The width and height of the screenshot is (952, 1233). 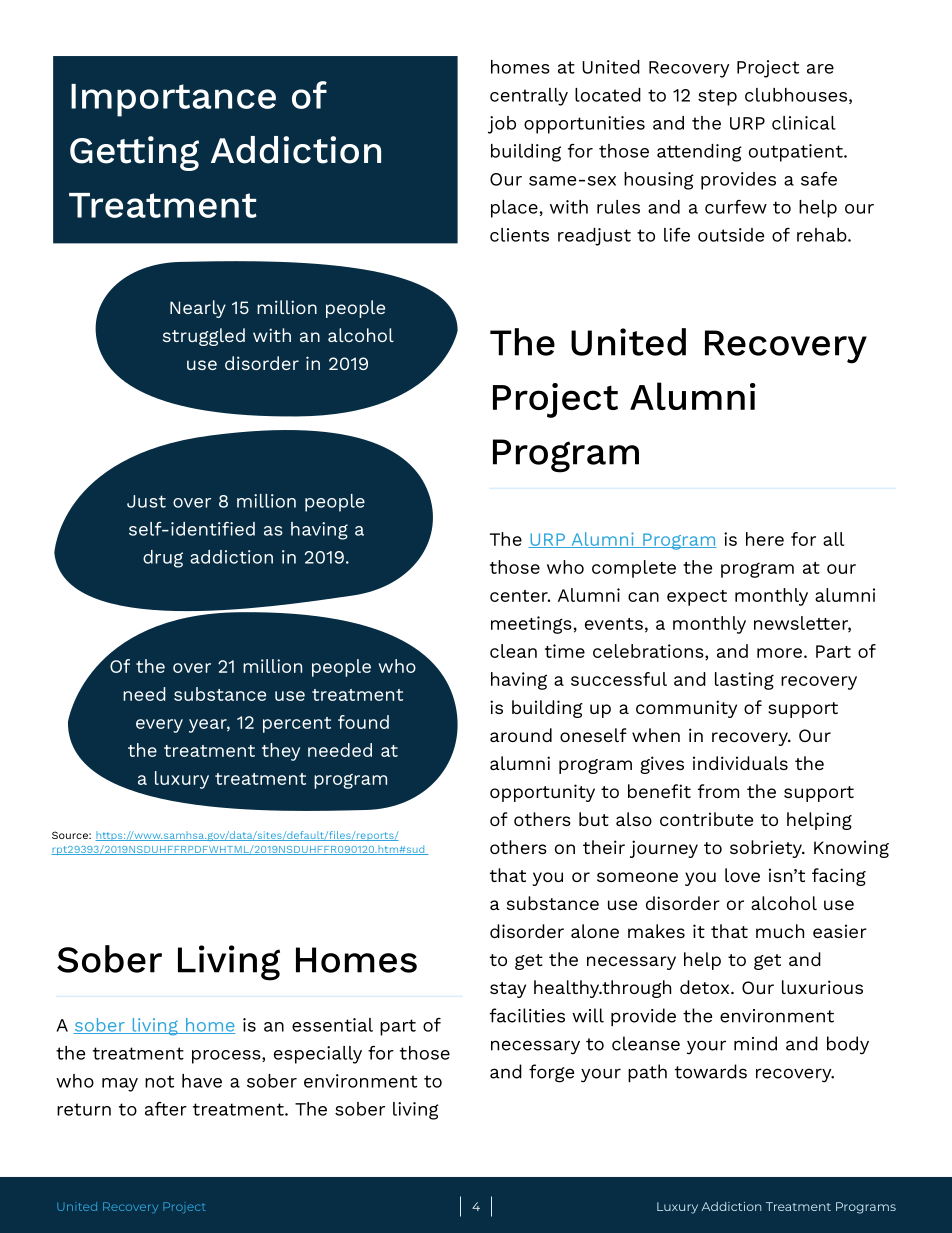 What do you see at coordinates (204, 337) in the screenshot?
I see `struggled` at bounding box center [204, 337].
